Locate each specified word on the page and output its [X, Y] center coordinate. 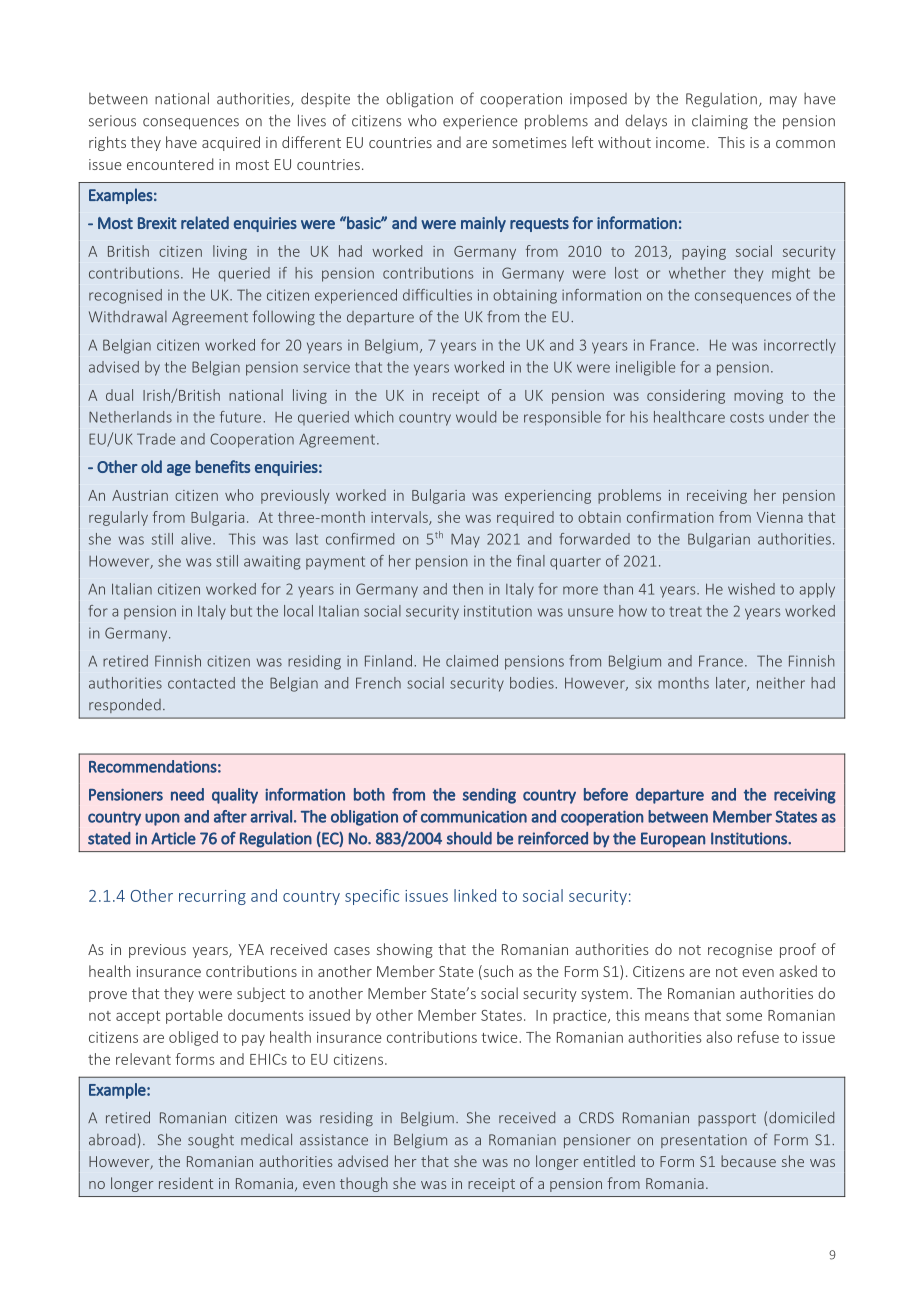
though [364, 1184]
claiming [720, 122]
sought [211, 1141]
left [582, 142]
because [748, 1161]
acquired [231, 143]
